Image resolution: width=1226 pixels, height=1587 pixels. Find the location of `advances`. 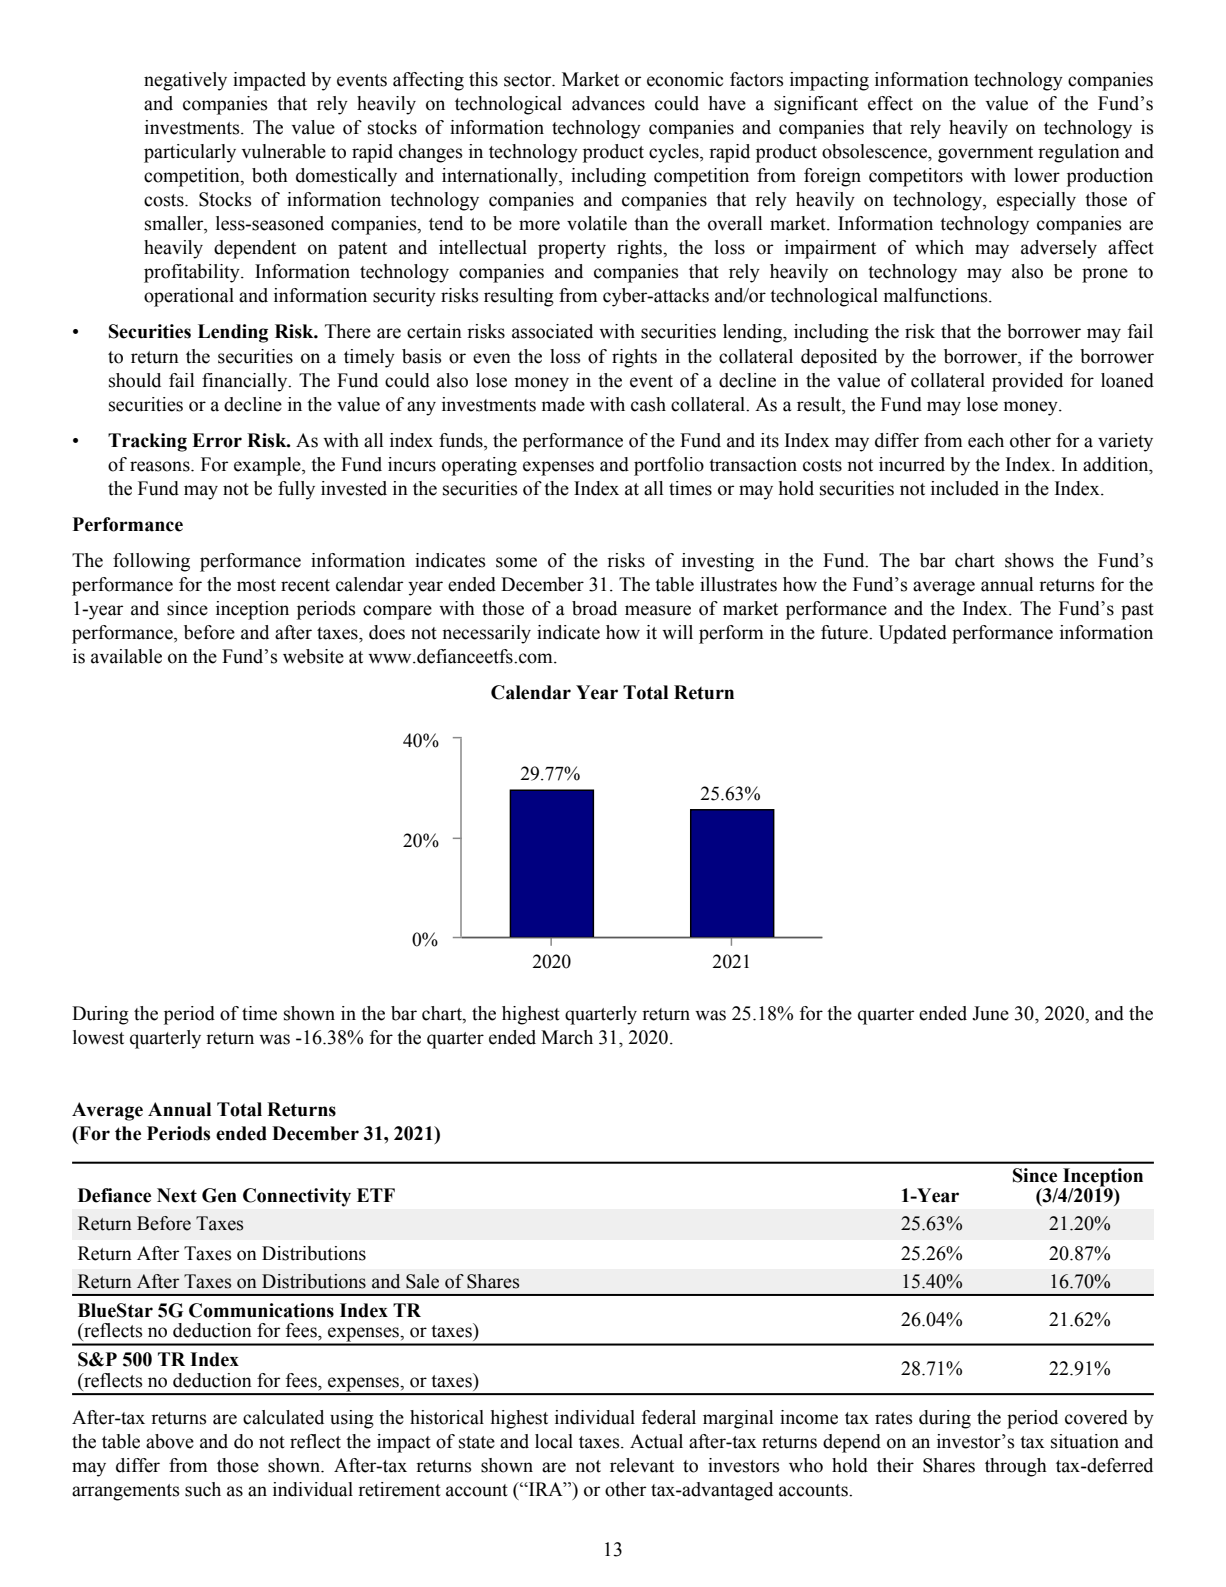

advances is located at coordinates (608, 103).
